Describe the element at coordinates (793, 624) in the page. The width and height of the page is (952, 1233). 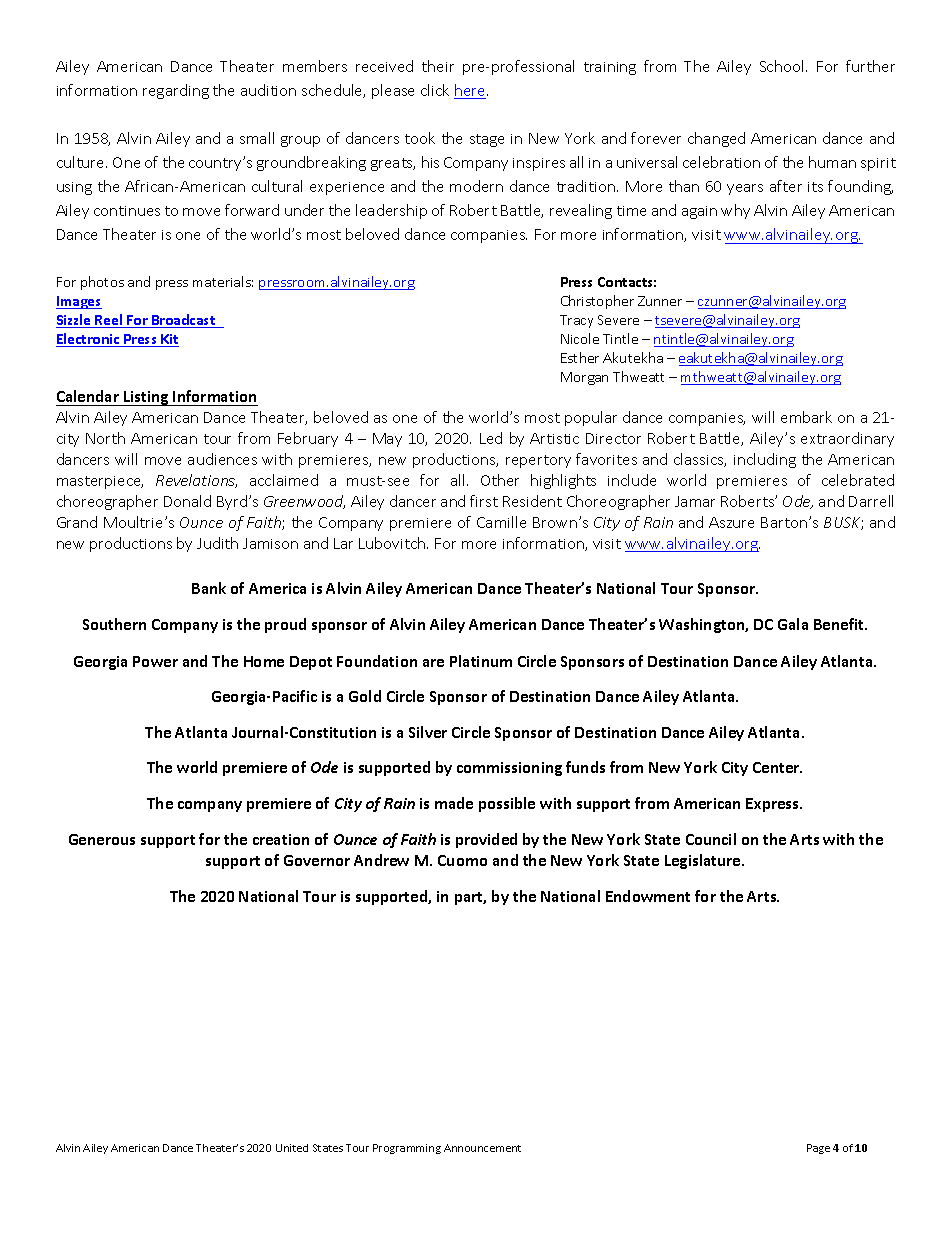
I see `Gala` at that location.
